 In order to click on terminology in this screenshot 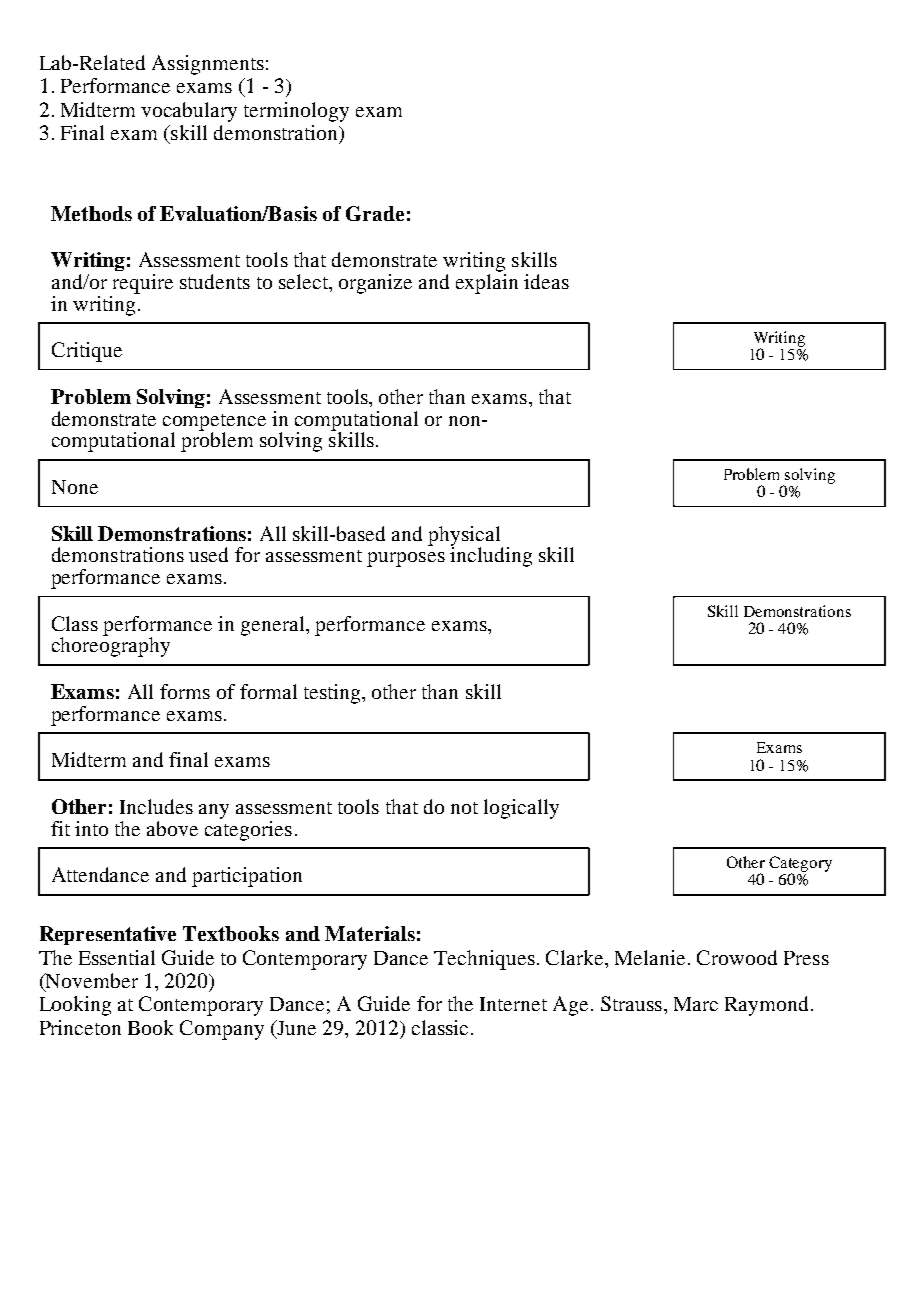, I will do `click(296, 112)`.
